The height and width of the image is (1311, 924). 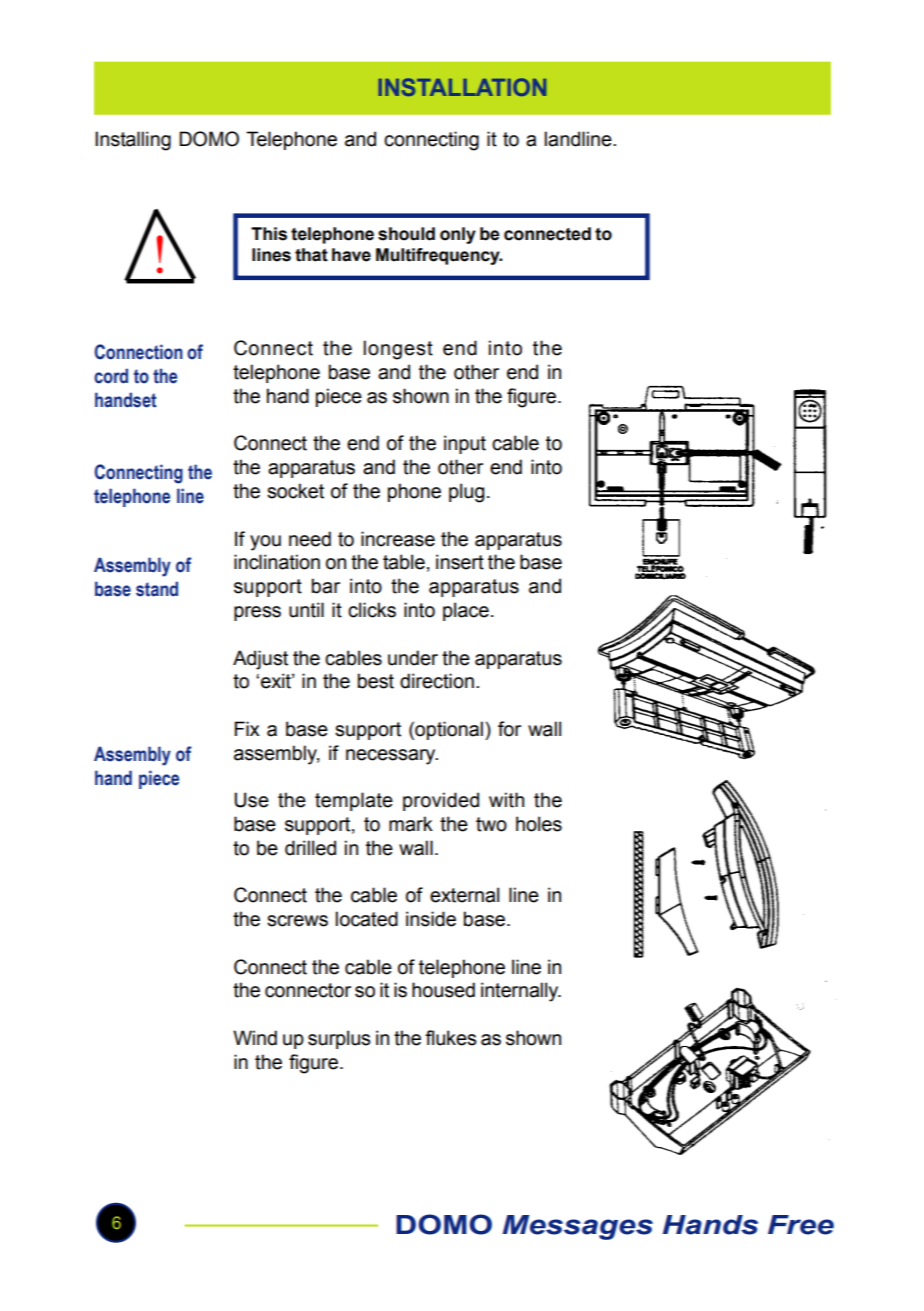 What do you see at coordinates (255, 1038) in the image?
I see `Wind` at bounding box center [255, 1038].
